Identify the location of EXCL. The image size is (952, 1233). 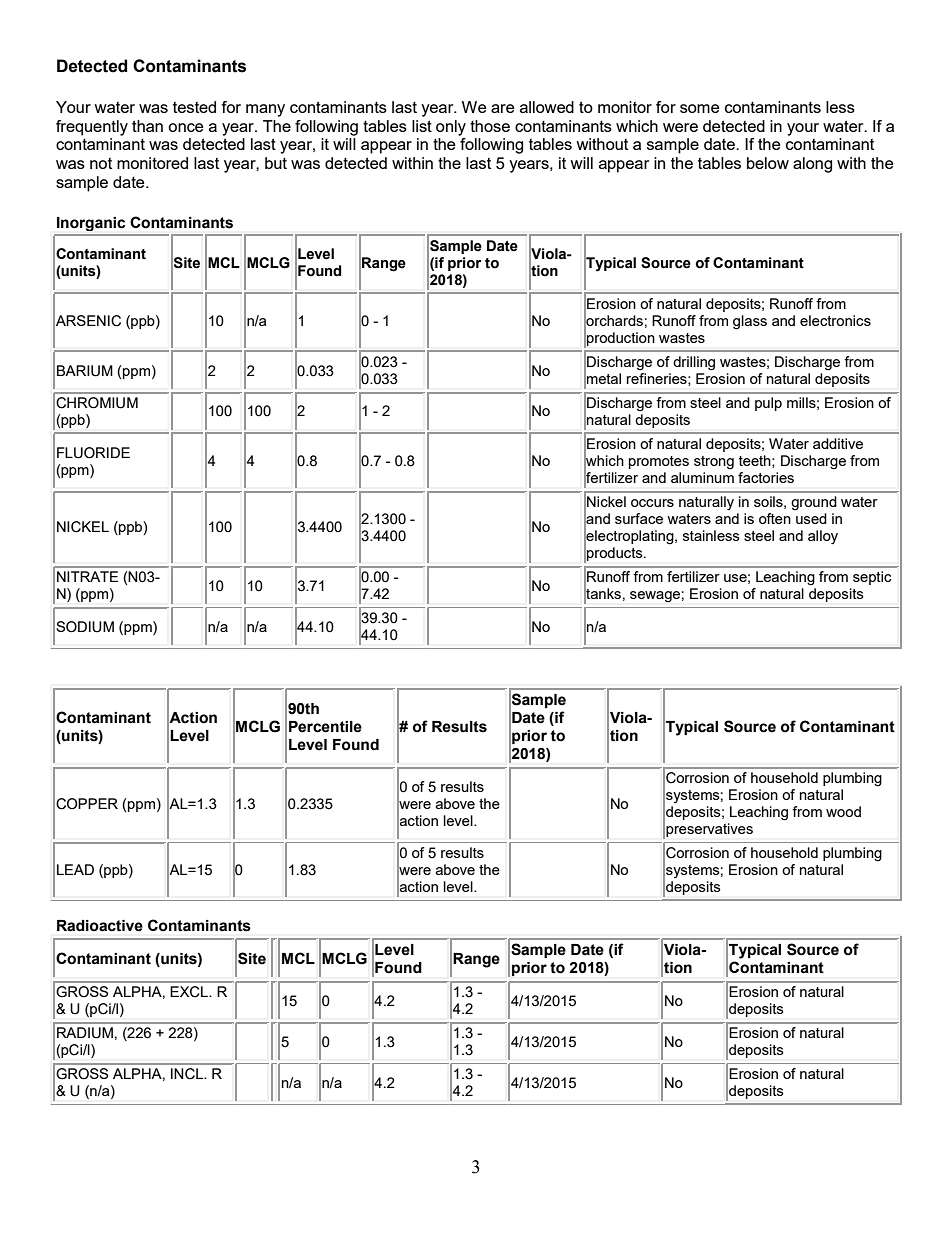
(190, 992).
